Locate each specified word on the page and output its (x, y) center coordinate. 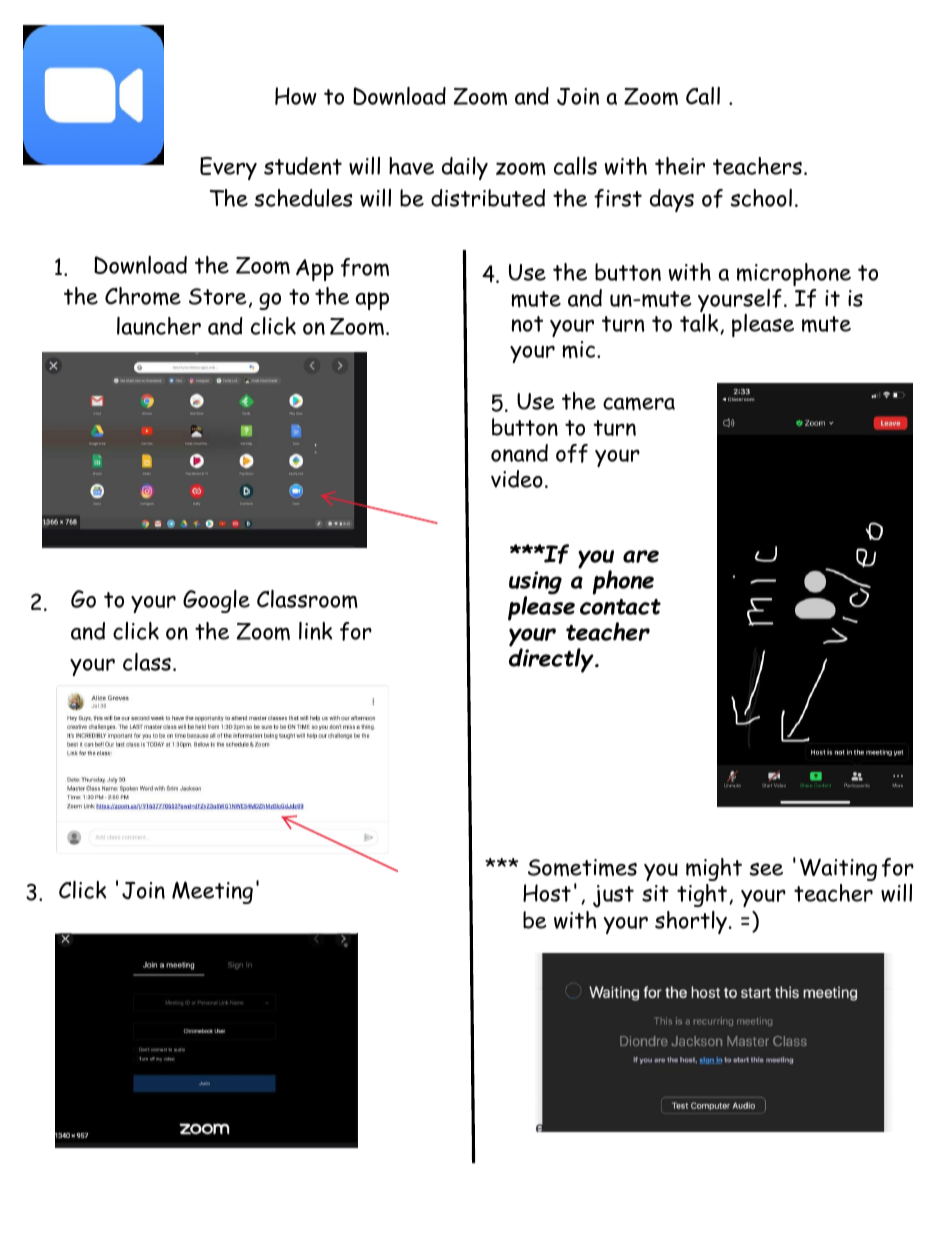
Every (228, 168)
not (527, 324)
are (641, 556)
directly (552, 659)
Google (216, 601)
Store (218, 296)
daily (465, 168)
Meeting (212, 892)
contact (620, 607)
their (680, 166)
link (315, 631)
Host (547, 893)
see (766, 869)
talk (700, 324)
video (517, 479)
